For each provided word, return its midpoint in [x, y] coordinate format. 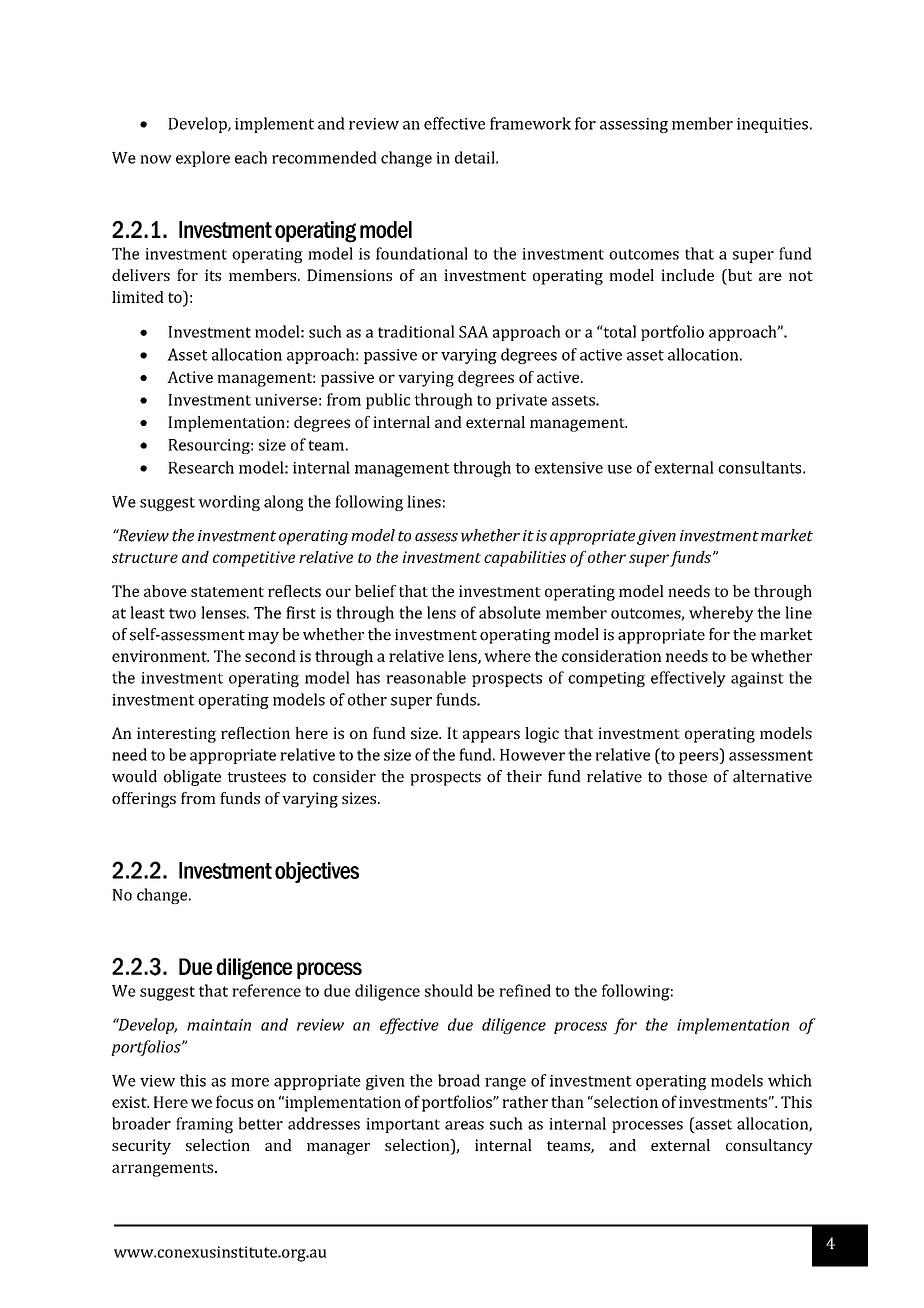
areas [464, 1125]
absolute [510, 612]
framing [204, 1125]
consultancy [769, 1147]
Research [201, 467]
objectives [317, 872]
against [757, 679]
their [524, 776]
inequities [772, 125]
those [687, 776]
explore [203, 159]
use [619, 469]
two [182, 613]
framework [530, 123]
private [521, 401]
